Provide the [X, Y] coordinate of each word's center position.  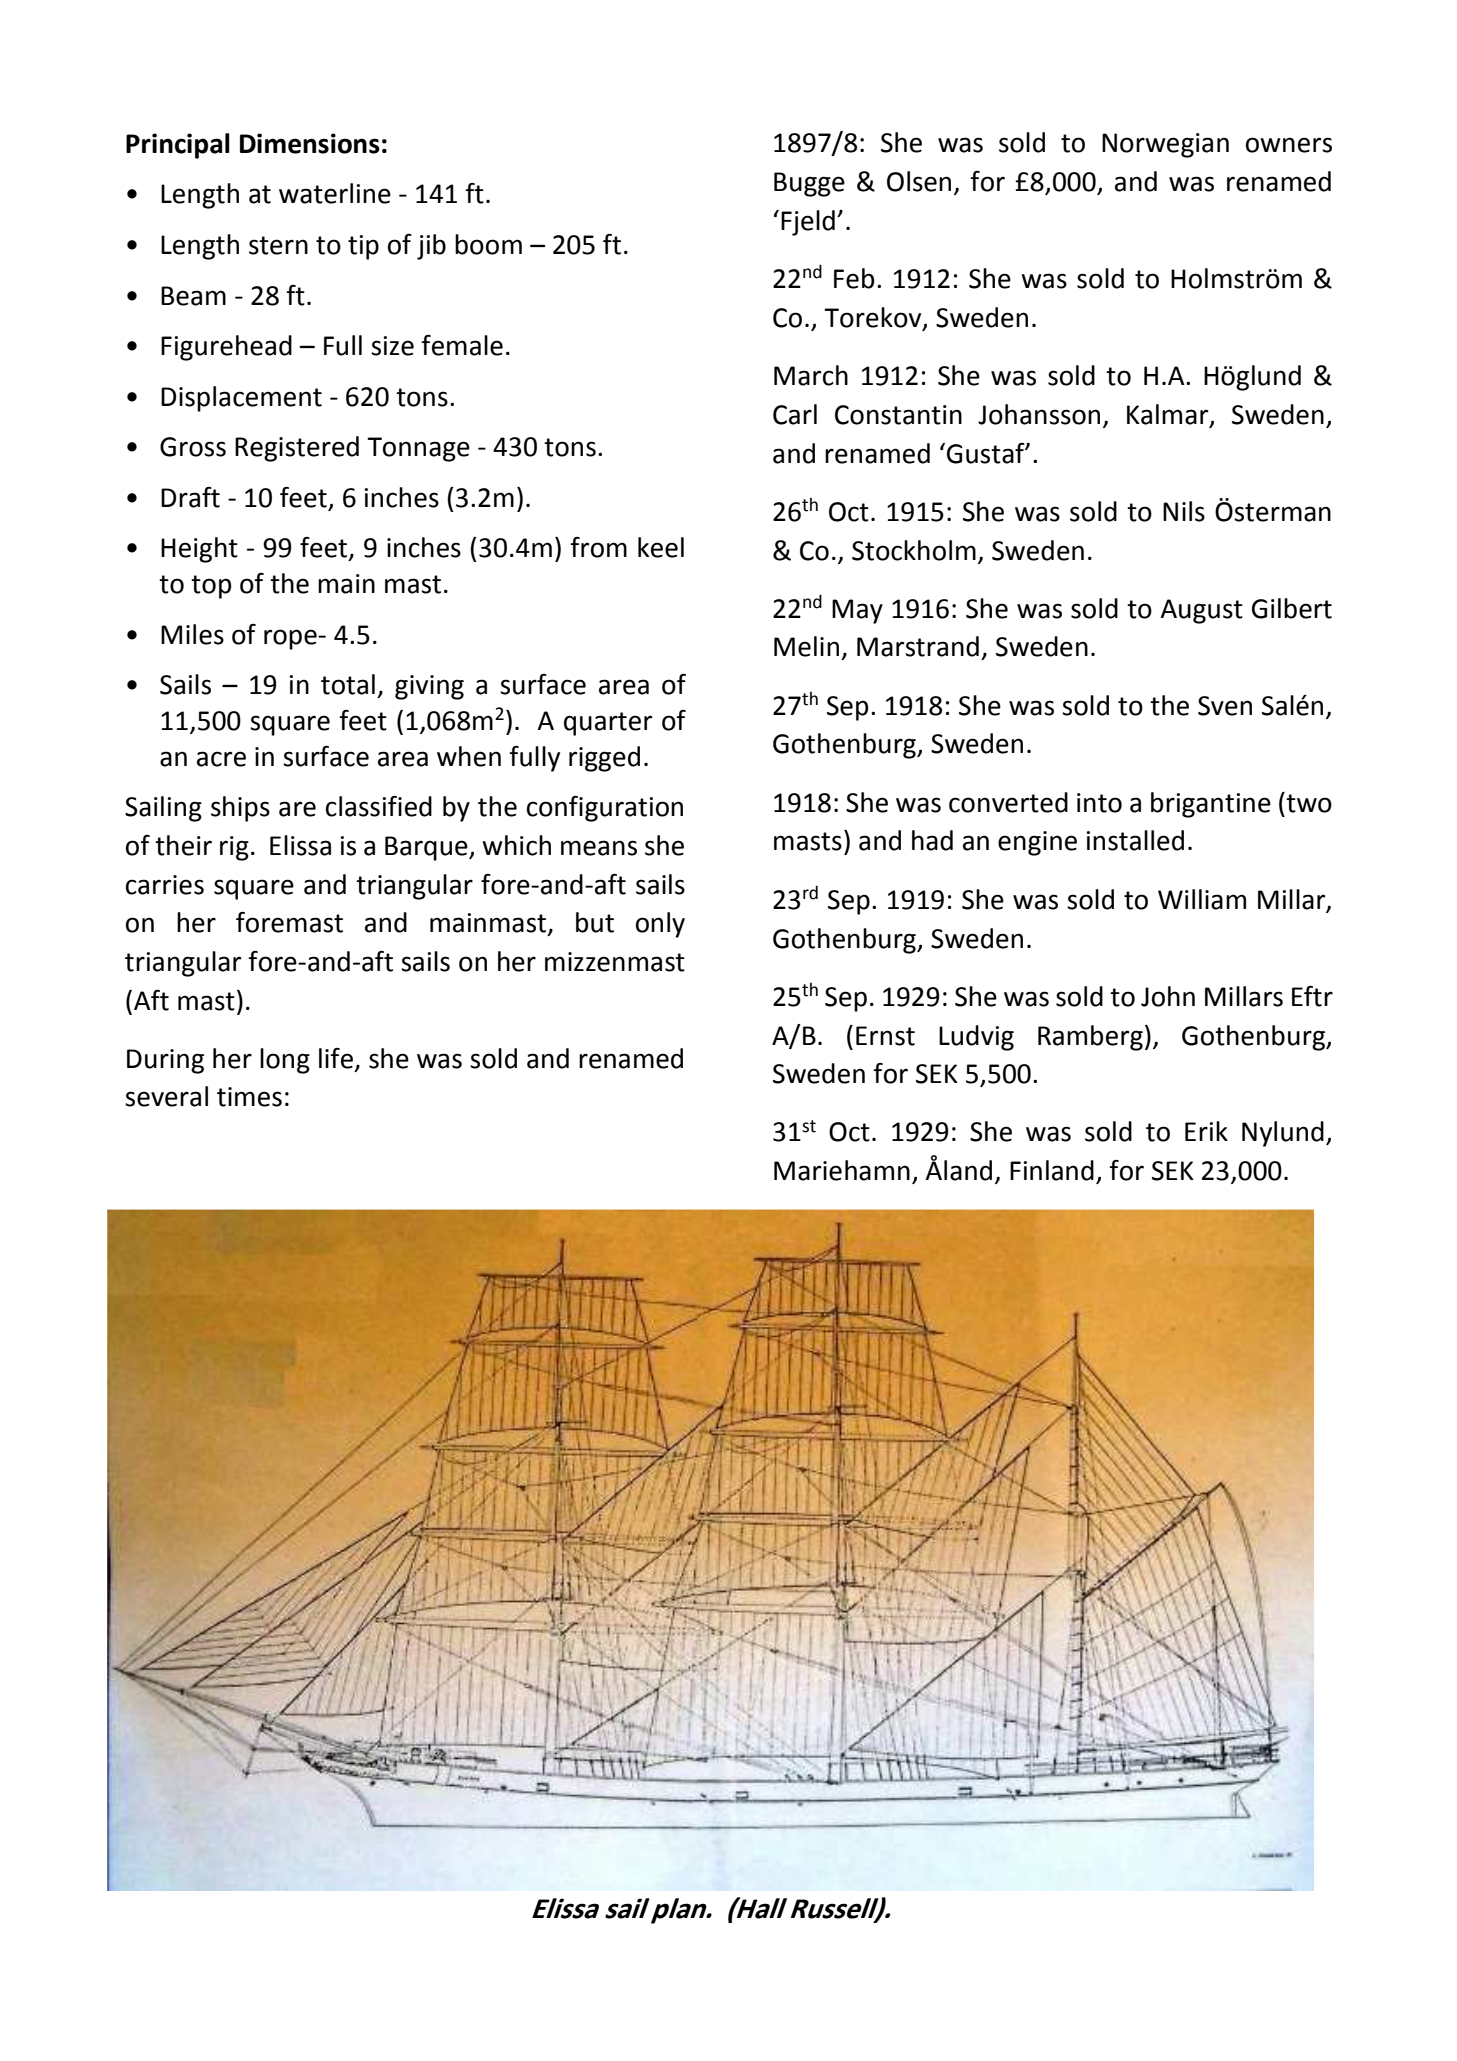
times [249, 1097]
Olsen [919, 181]
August [1201, 611]
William [1202, 899]
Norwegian [1165, 145]
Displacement [241, 399]
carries [165, 885]
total [348, 684]
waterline [335, 193]
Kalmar [1169, 415]
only [660, 925]
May [857, 611]
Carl [795, 414]
